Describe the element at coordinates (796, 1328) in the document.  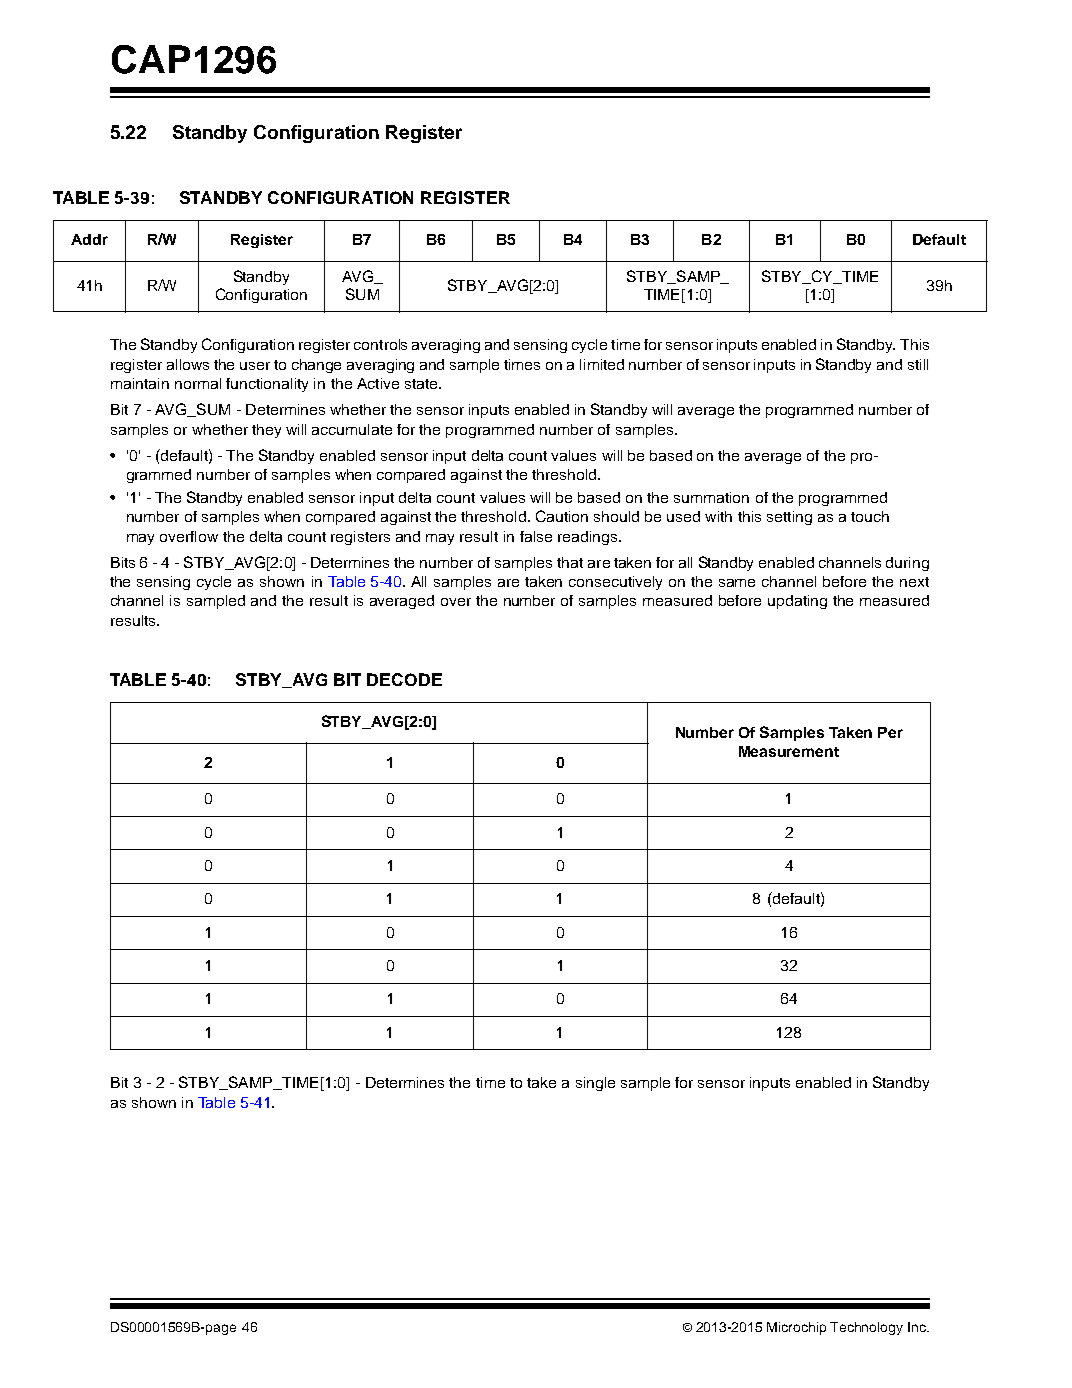
I see `Microchip` at that location.
